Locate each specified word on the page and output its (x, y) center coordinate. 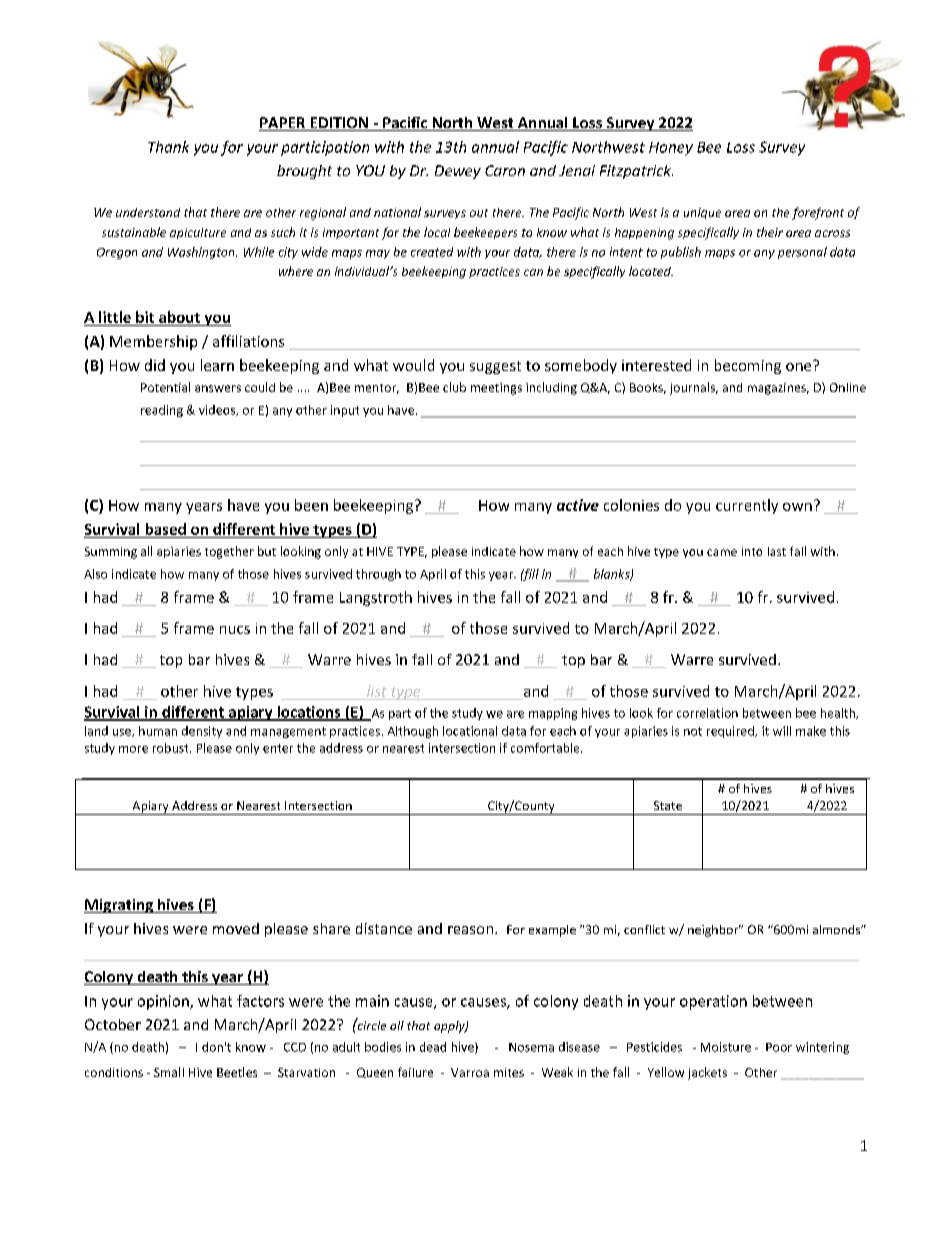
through (378, 575)
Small (169, 1072)
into (752, 551)
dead (433, 1047)
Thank (168, 147)
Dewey (458, 172)
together (229, 552)
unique (702, 213)
